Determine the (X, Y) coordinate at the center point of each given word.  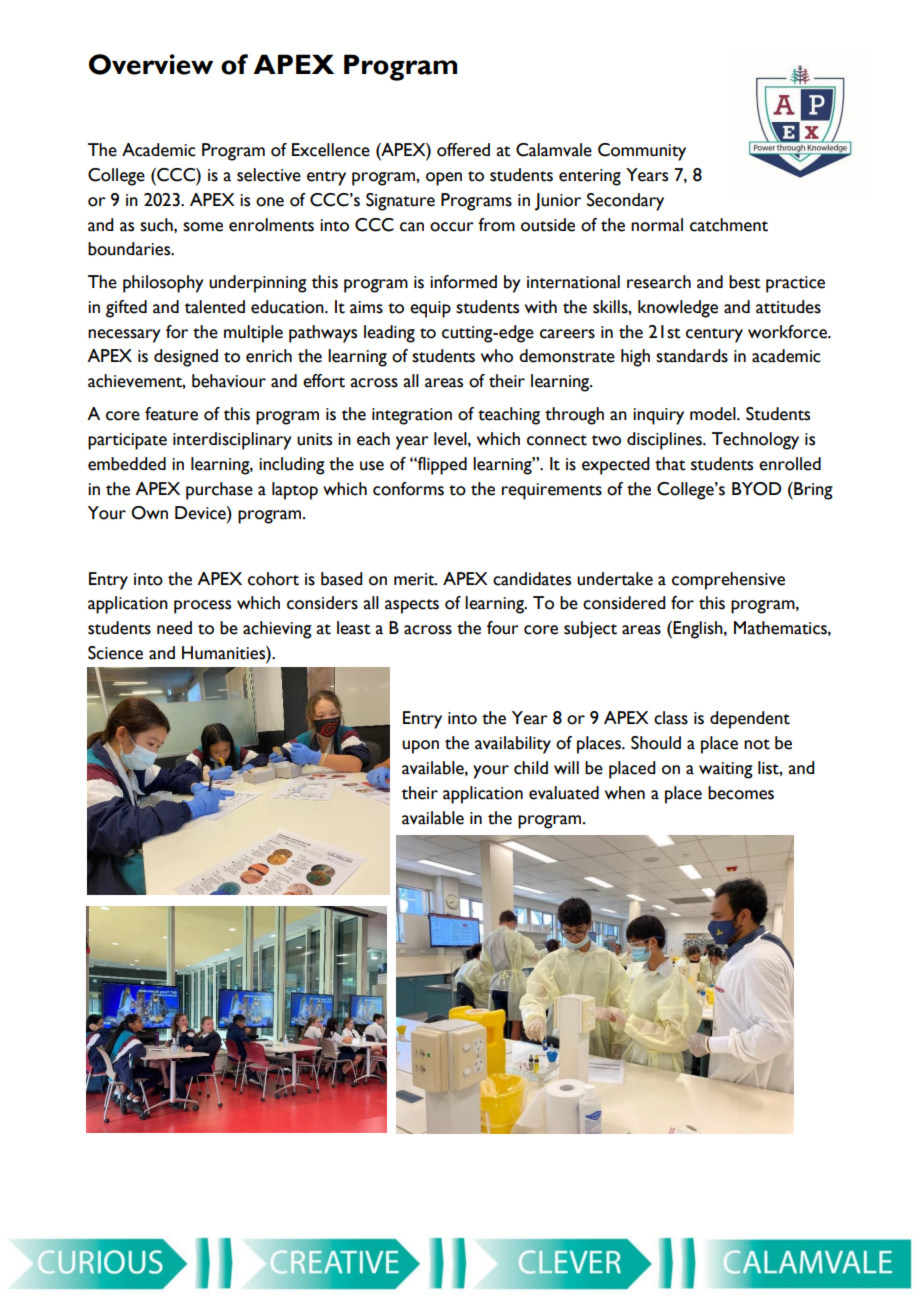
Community (642, 152)
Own (149, 513)
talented (215, 307)
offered (463, 150)
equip (430, 309)
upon (420, 747)
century (714, 335)
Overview (151, 64)
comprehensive (728, 581)
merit (415, 579)
